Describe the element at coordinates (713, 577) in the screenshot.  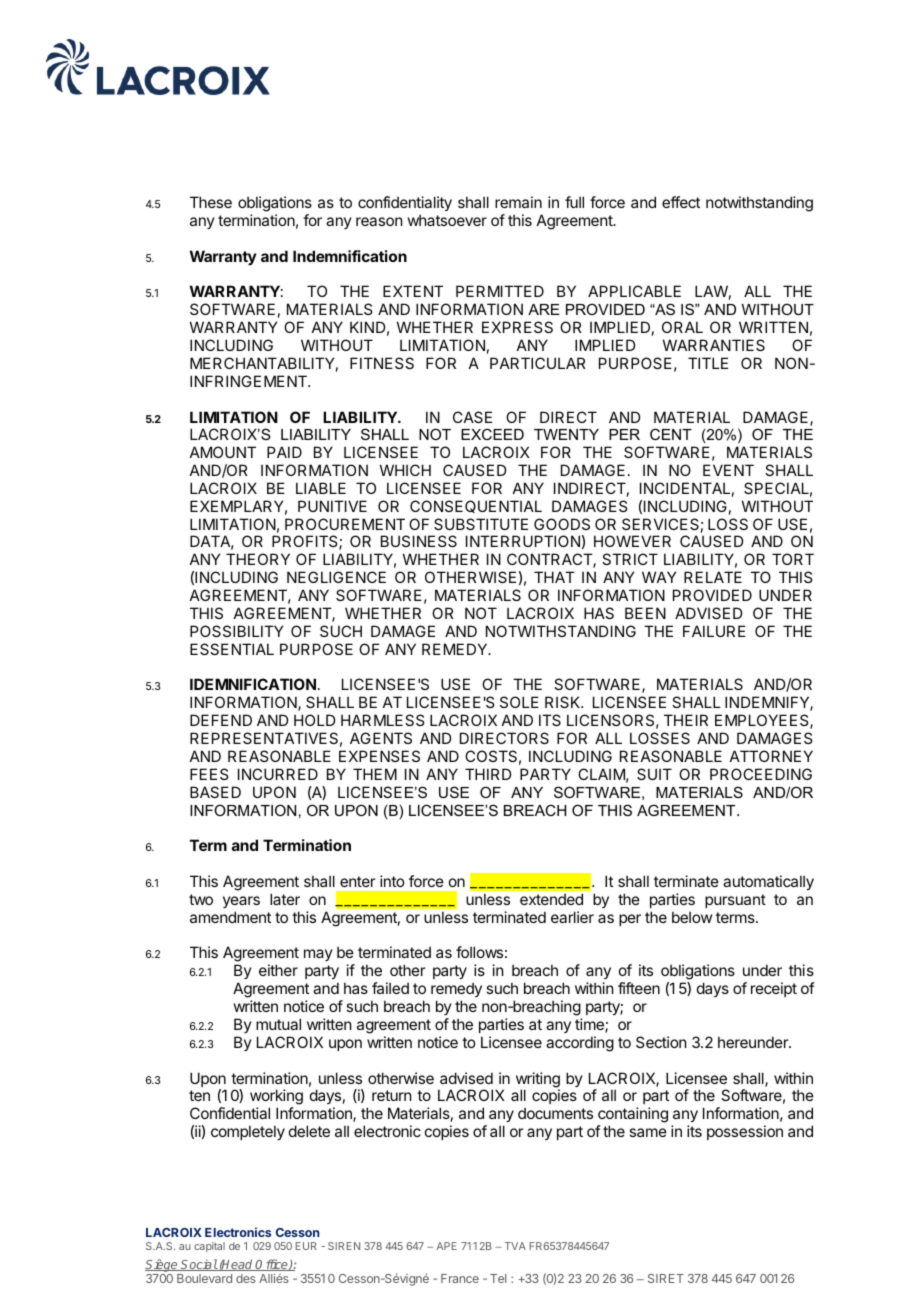
I see `RELATE` at that location.
